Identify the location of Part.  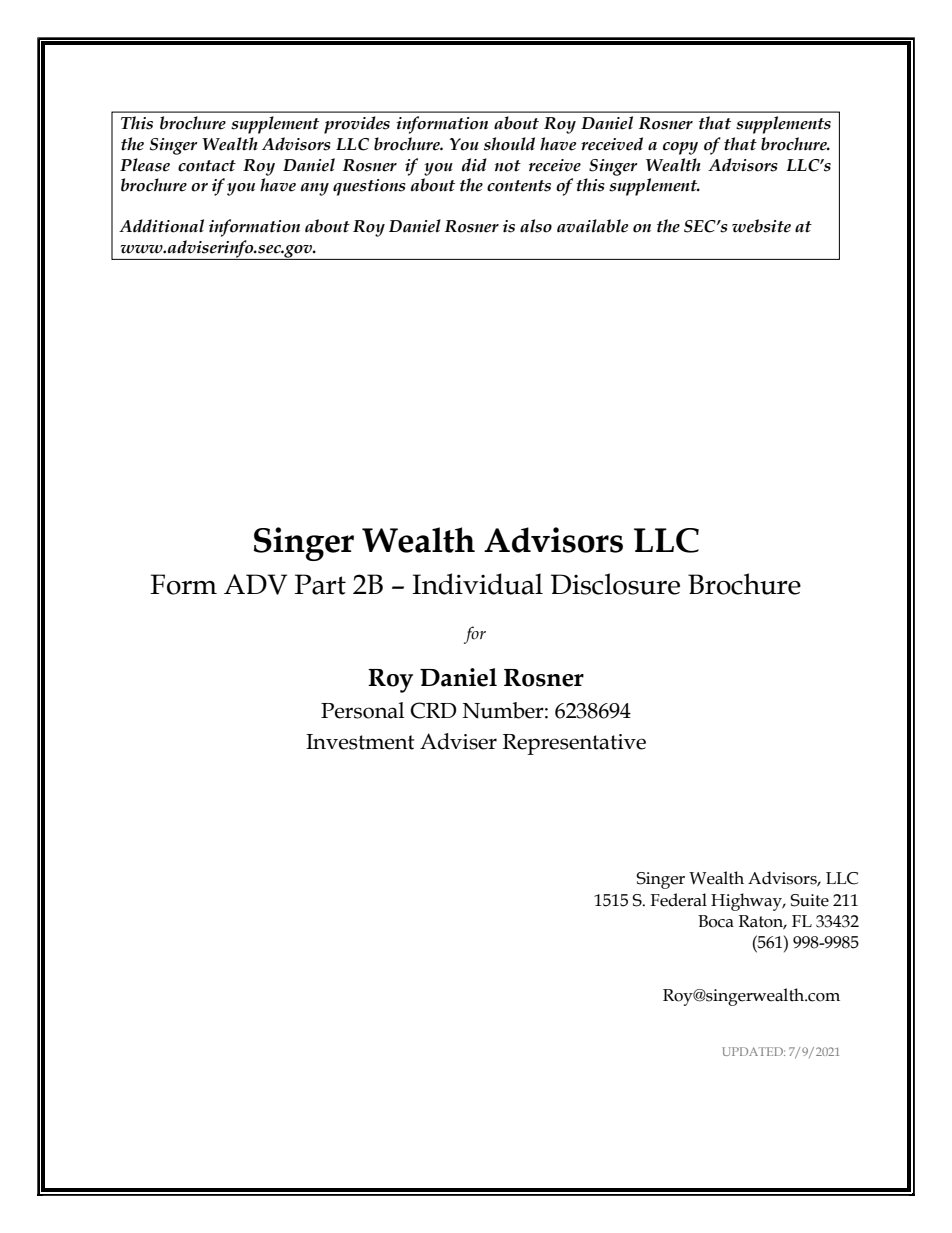
(320, 584).
